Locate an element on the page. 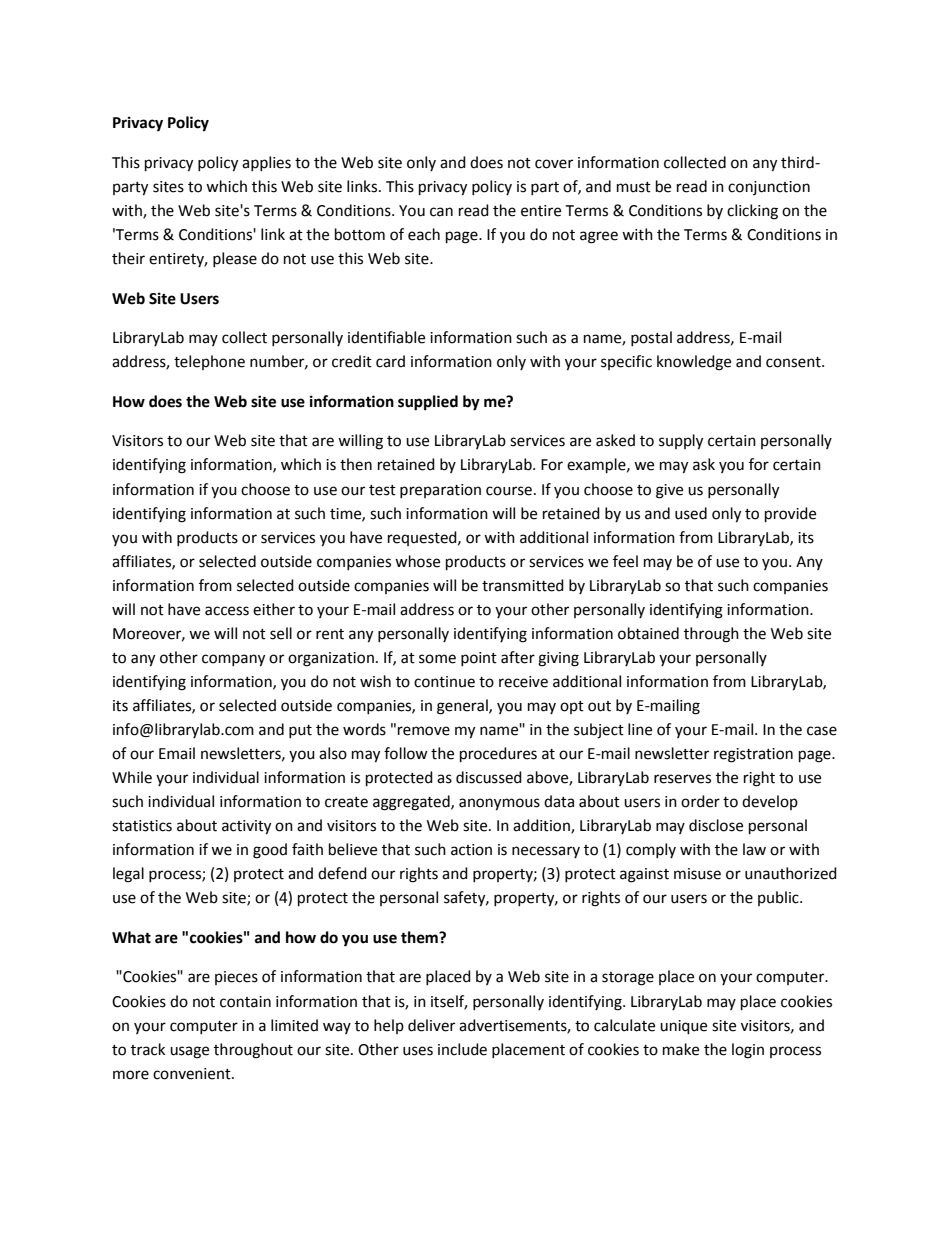 This page has height=1233, width=952. usage is located at coordinates (189, 1052).
